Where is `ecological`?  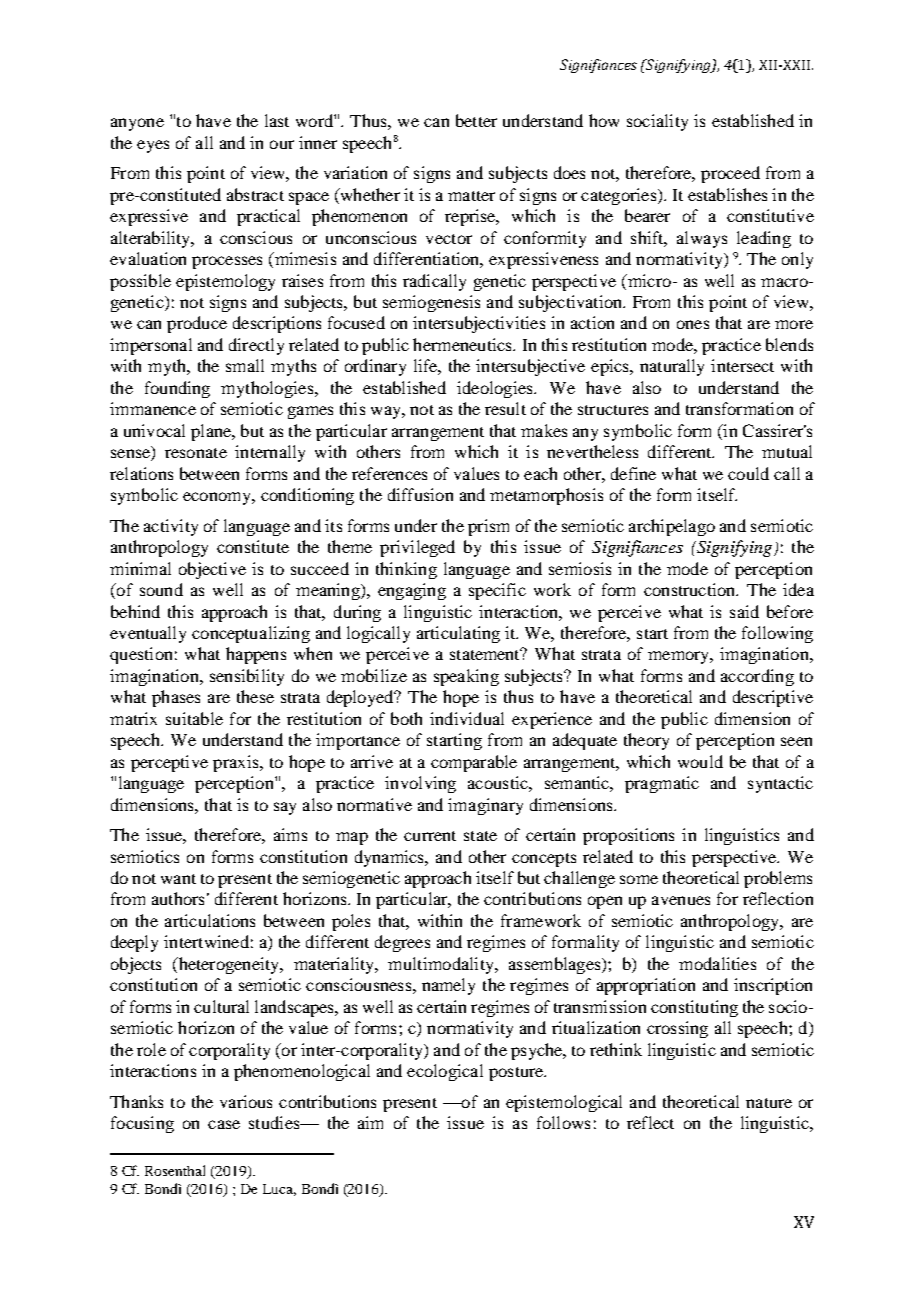
ecological is located at coordinates (445, 1072).
